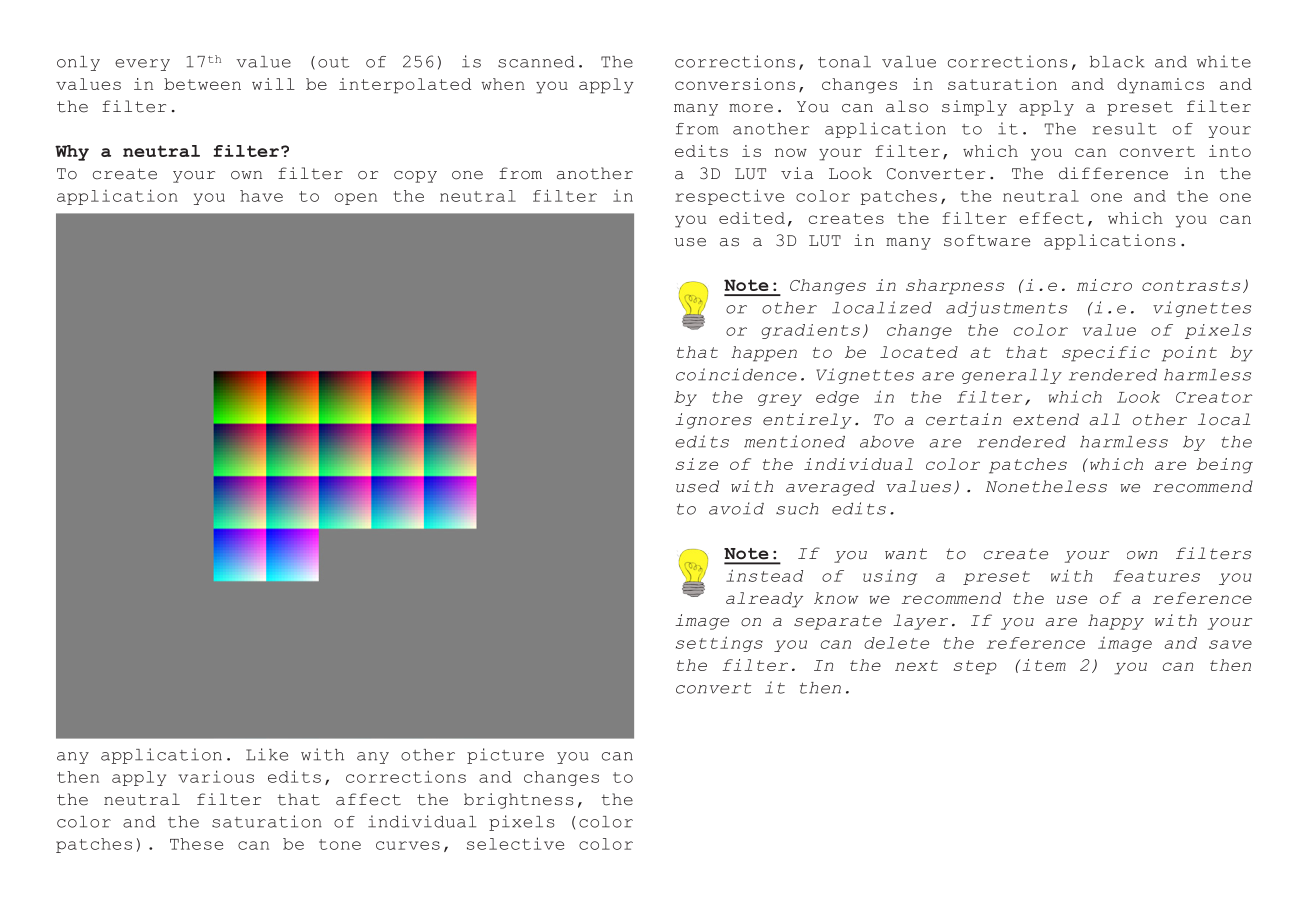 The image size is (1308, 924). Describe the element at coordinates (719, 644) in the document. I see `settings` at that location.
